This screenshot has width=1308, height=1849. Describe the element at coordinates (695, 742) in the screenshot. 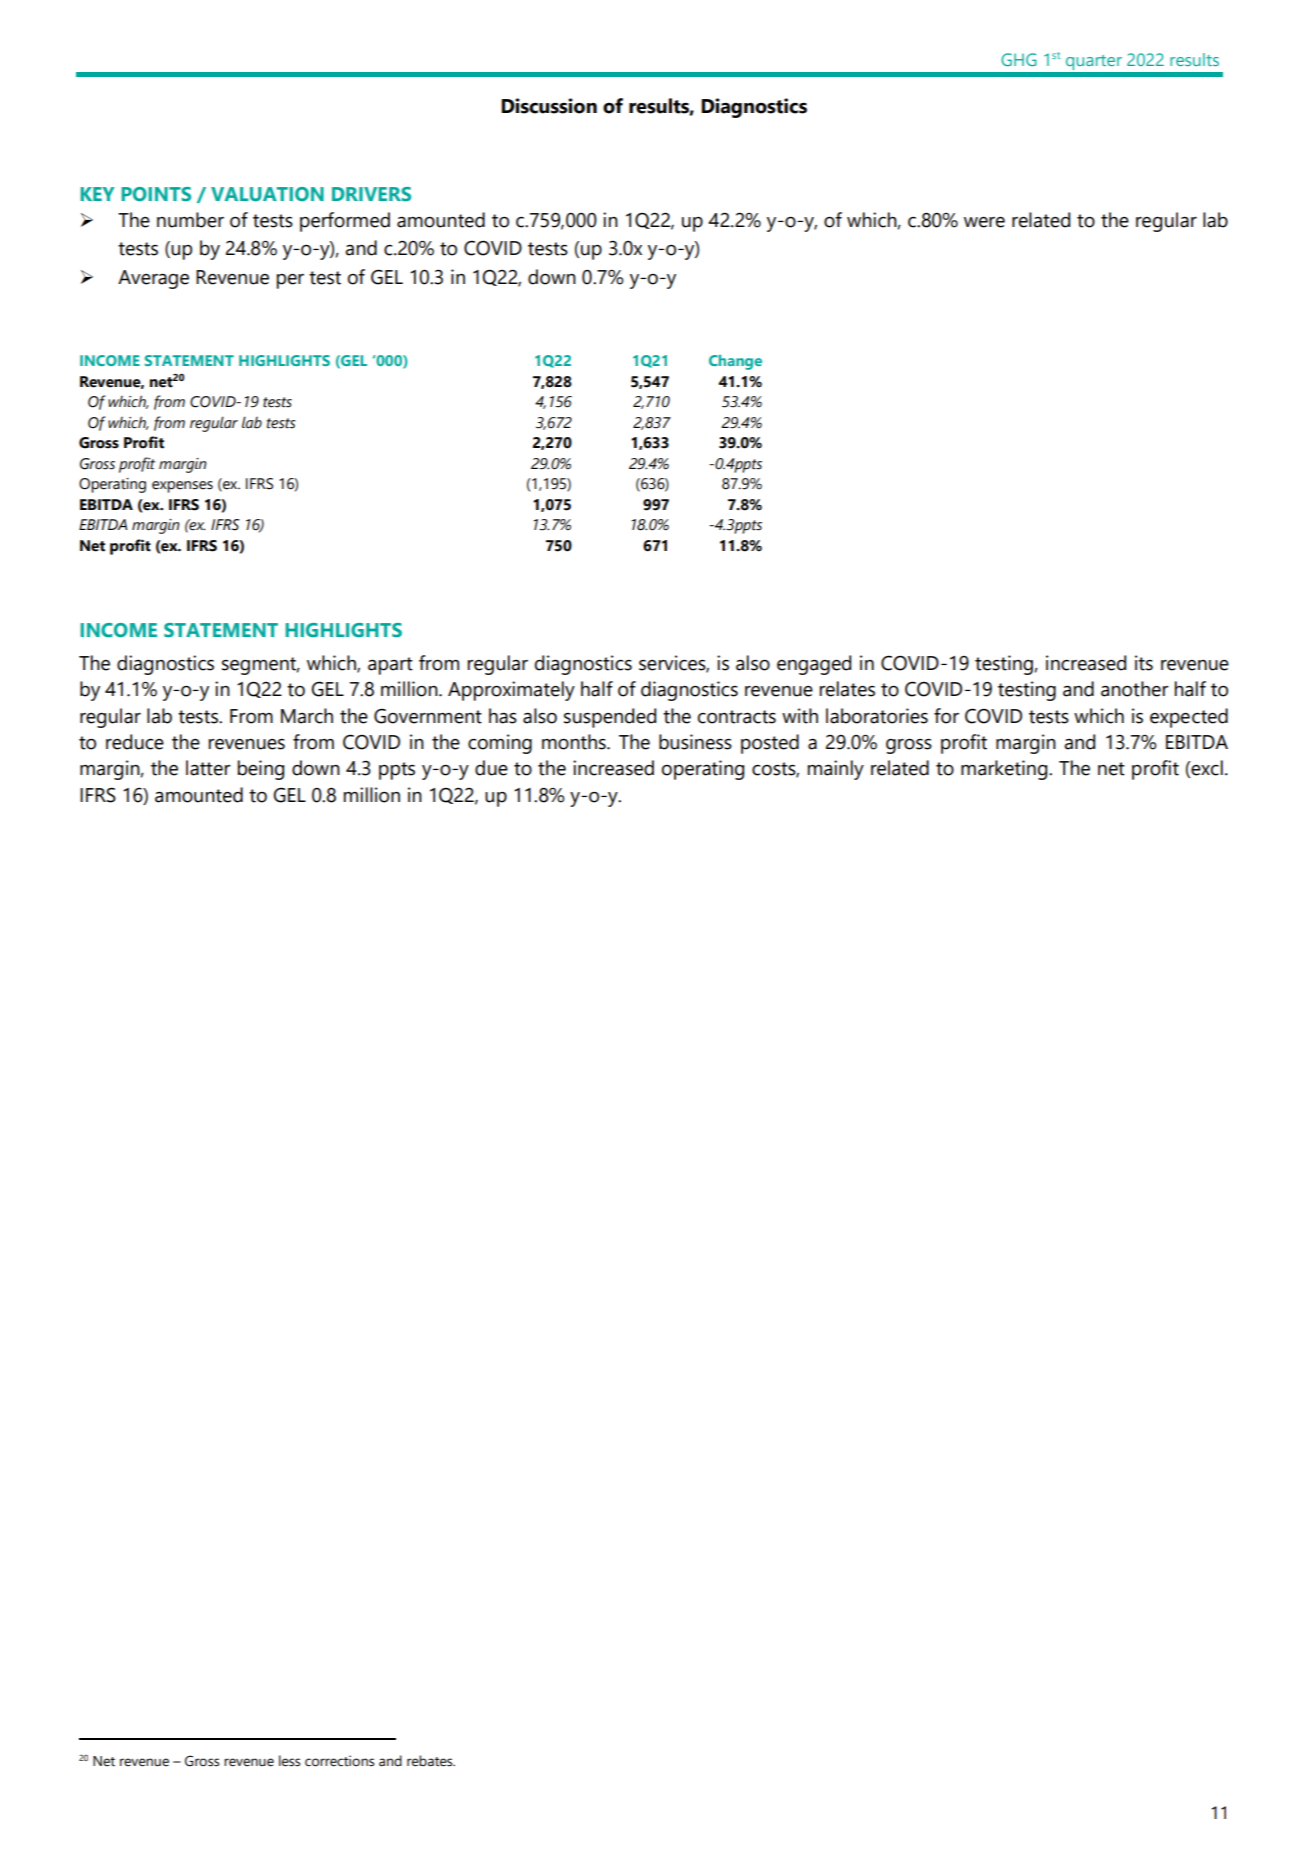

I see `business` at that location.
